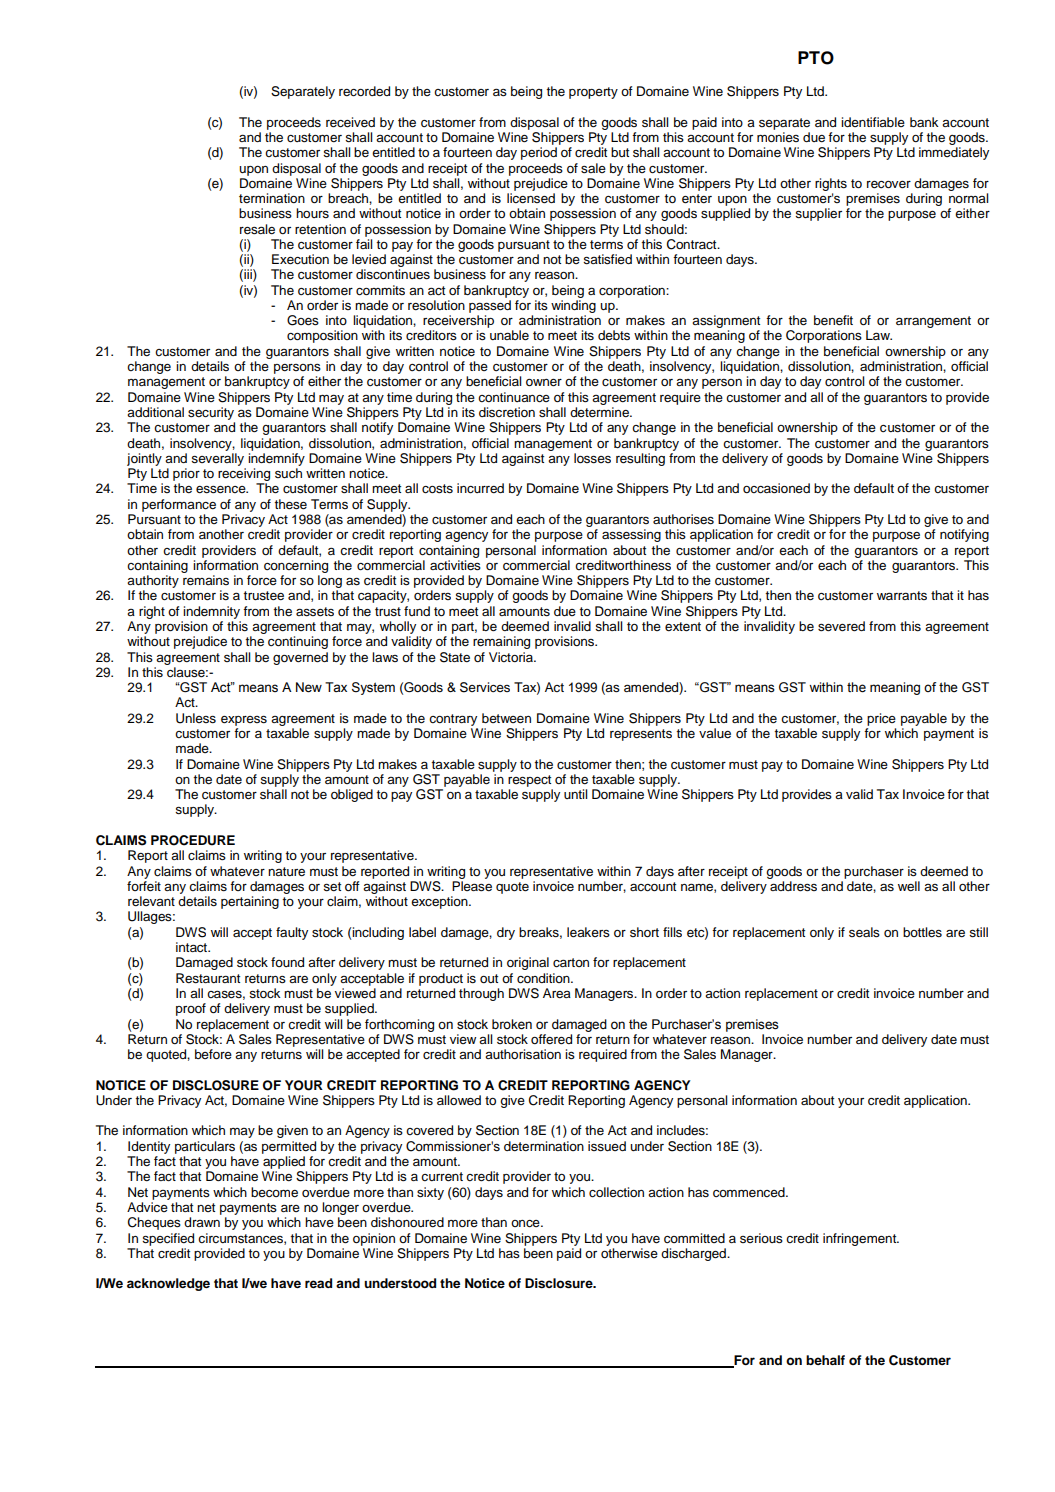 The width and height of the document is (1055, 1492). Describe the element at coordinates (600, 412) in the document. I see `determine` at that location.
